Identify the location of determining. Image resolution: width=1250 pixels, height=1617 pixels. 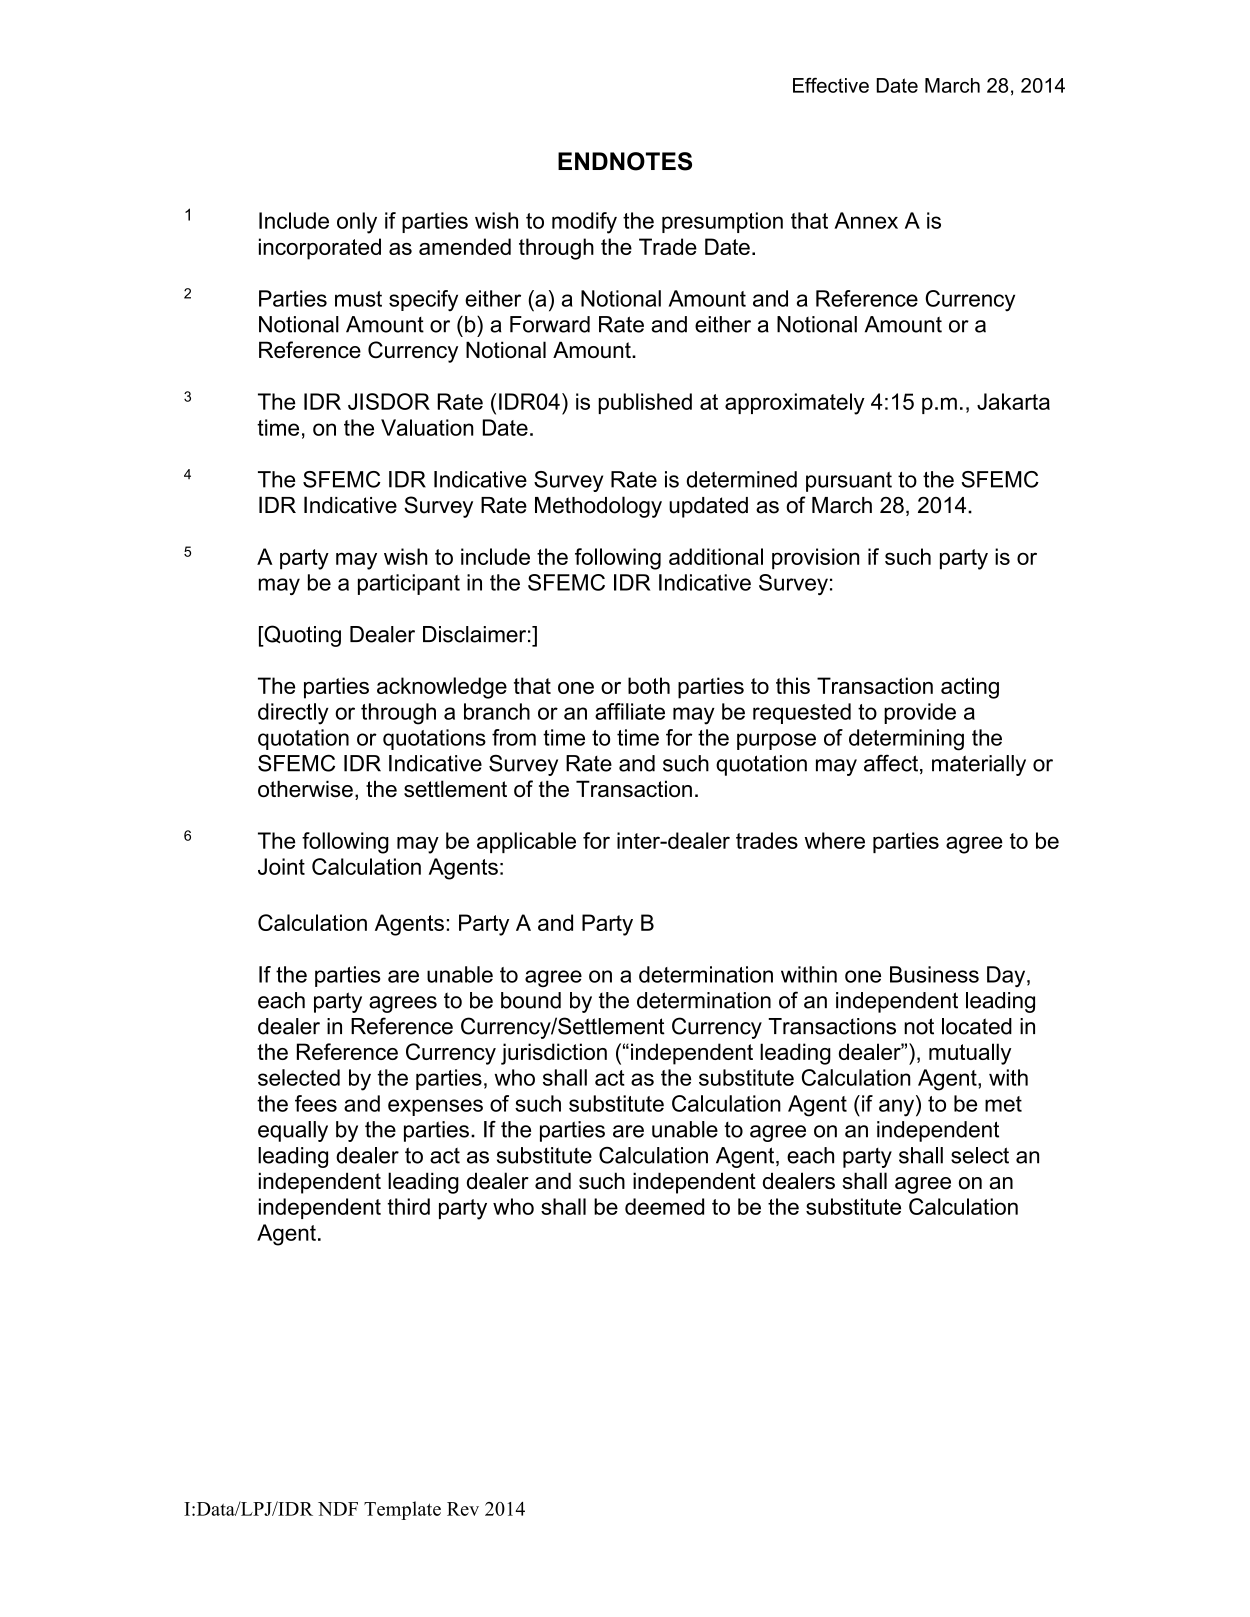
(906, 740).
